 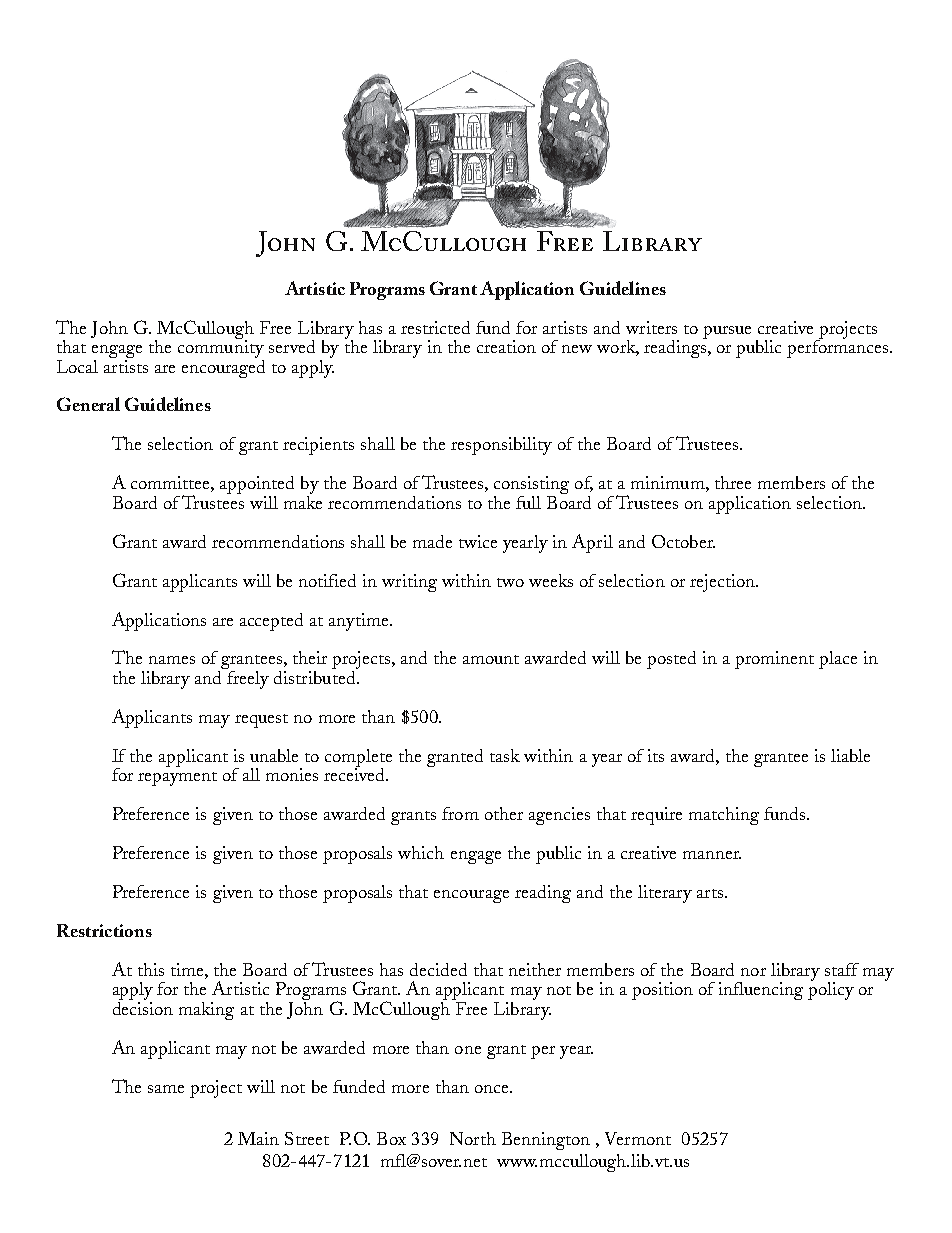 What do you see at coordinates (166, 1089) in the screenshot?
I see `same` at bounding box center [166, 1089].
